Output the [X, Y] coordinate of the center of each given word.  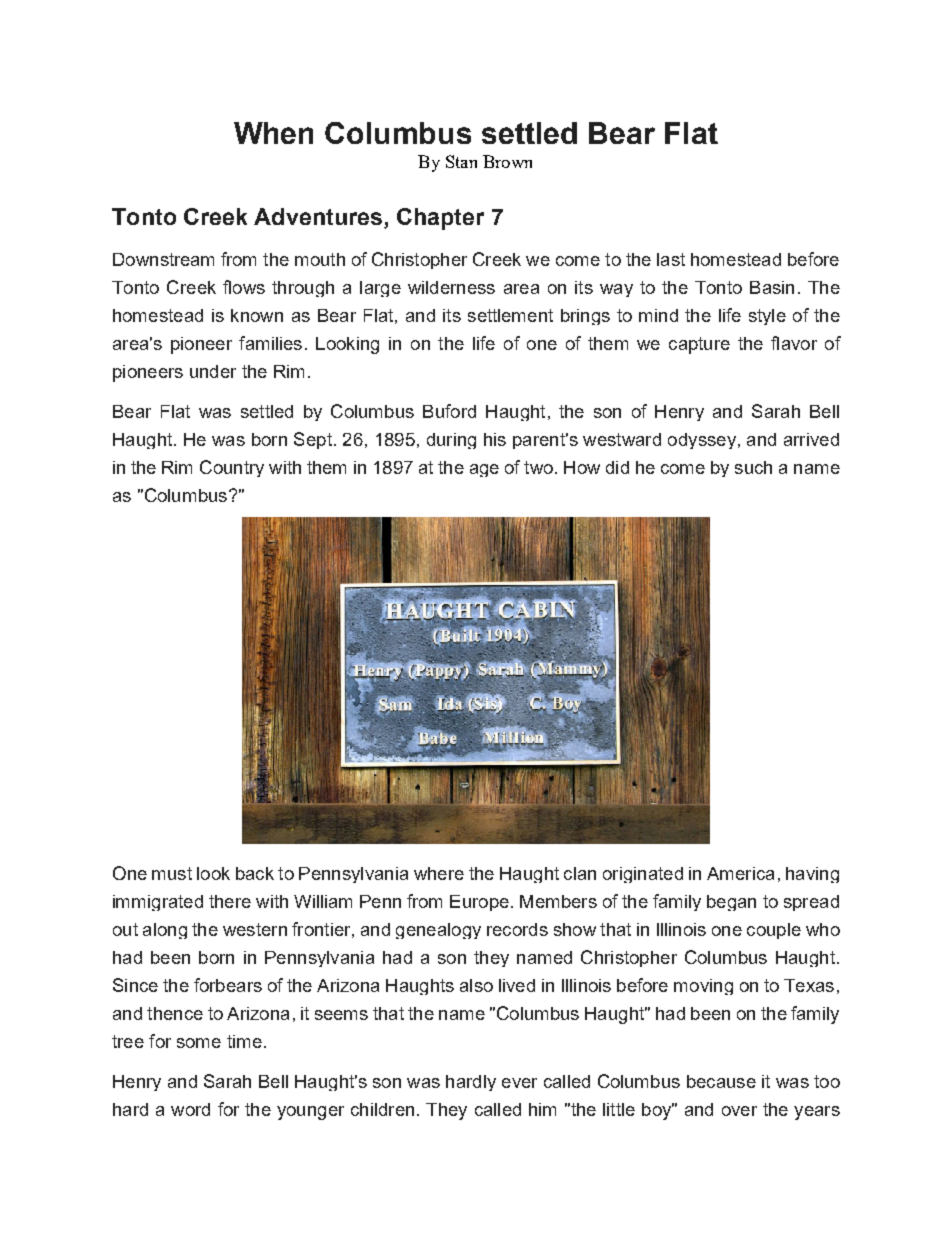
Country [232, 468]
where [439, 873]
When [273, 133]
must [172, 873]
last [671, 259]
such [753, 467]
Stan [461, 161]
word [190, 1109]
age [484, 470]
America [740, 873]
